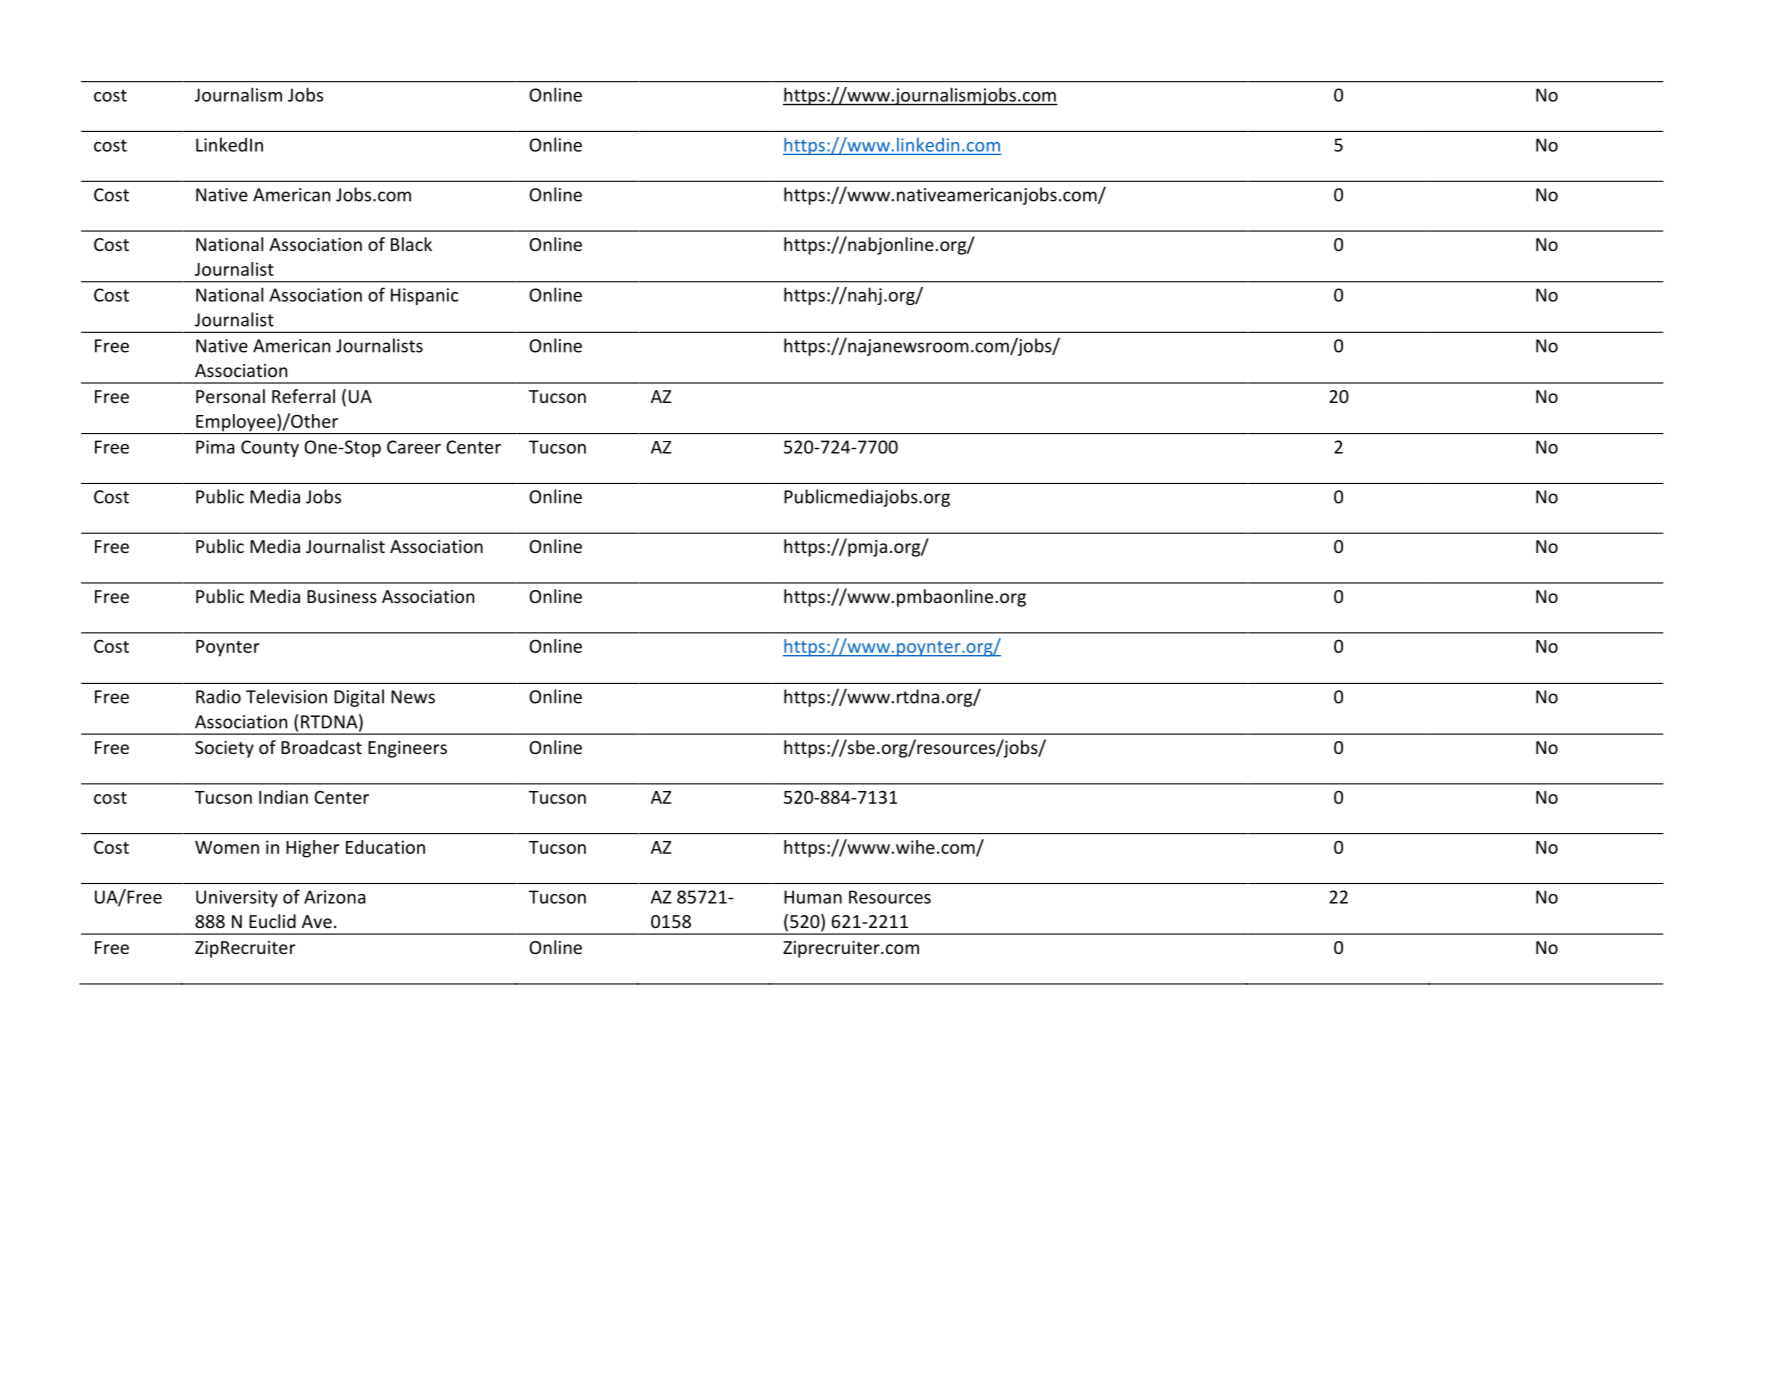 This screenshot has height=1379, width=1785. What do you see at coordinates (414, 447) in the screenshot?
I see `Career` at bounding box center [414, 447].
